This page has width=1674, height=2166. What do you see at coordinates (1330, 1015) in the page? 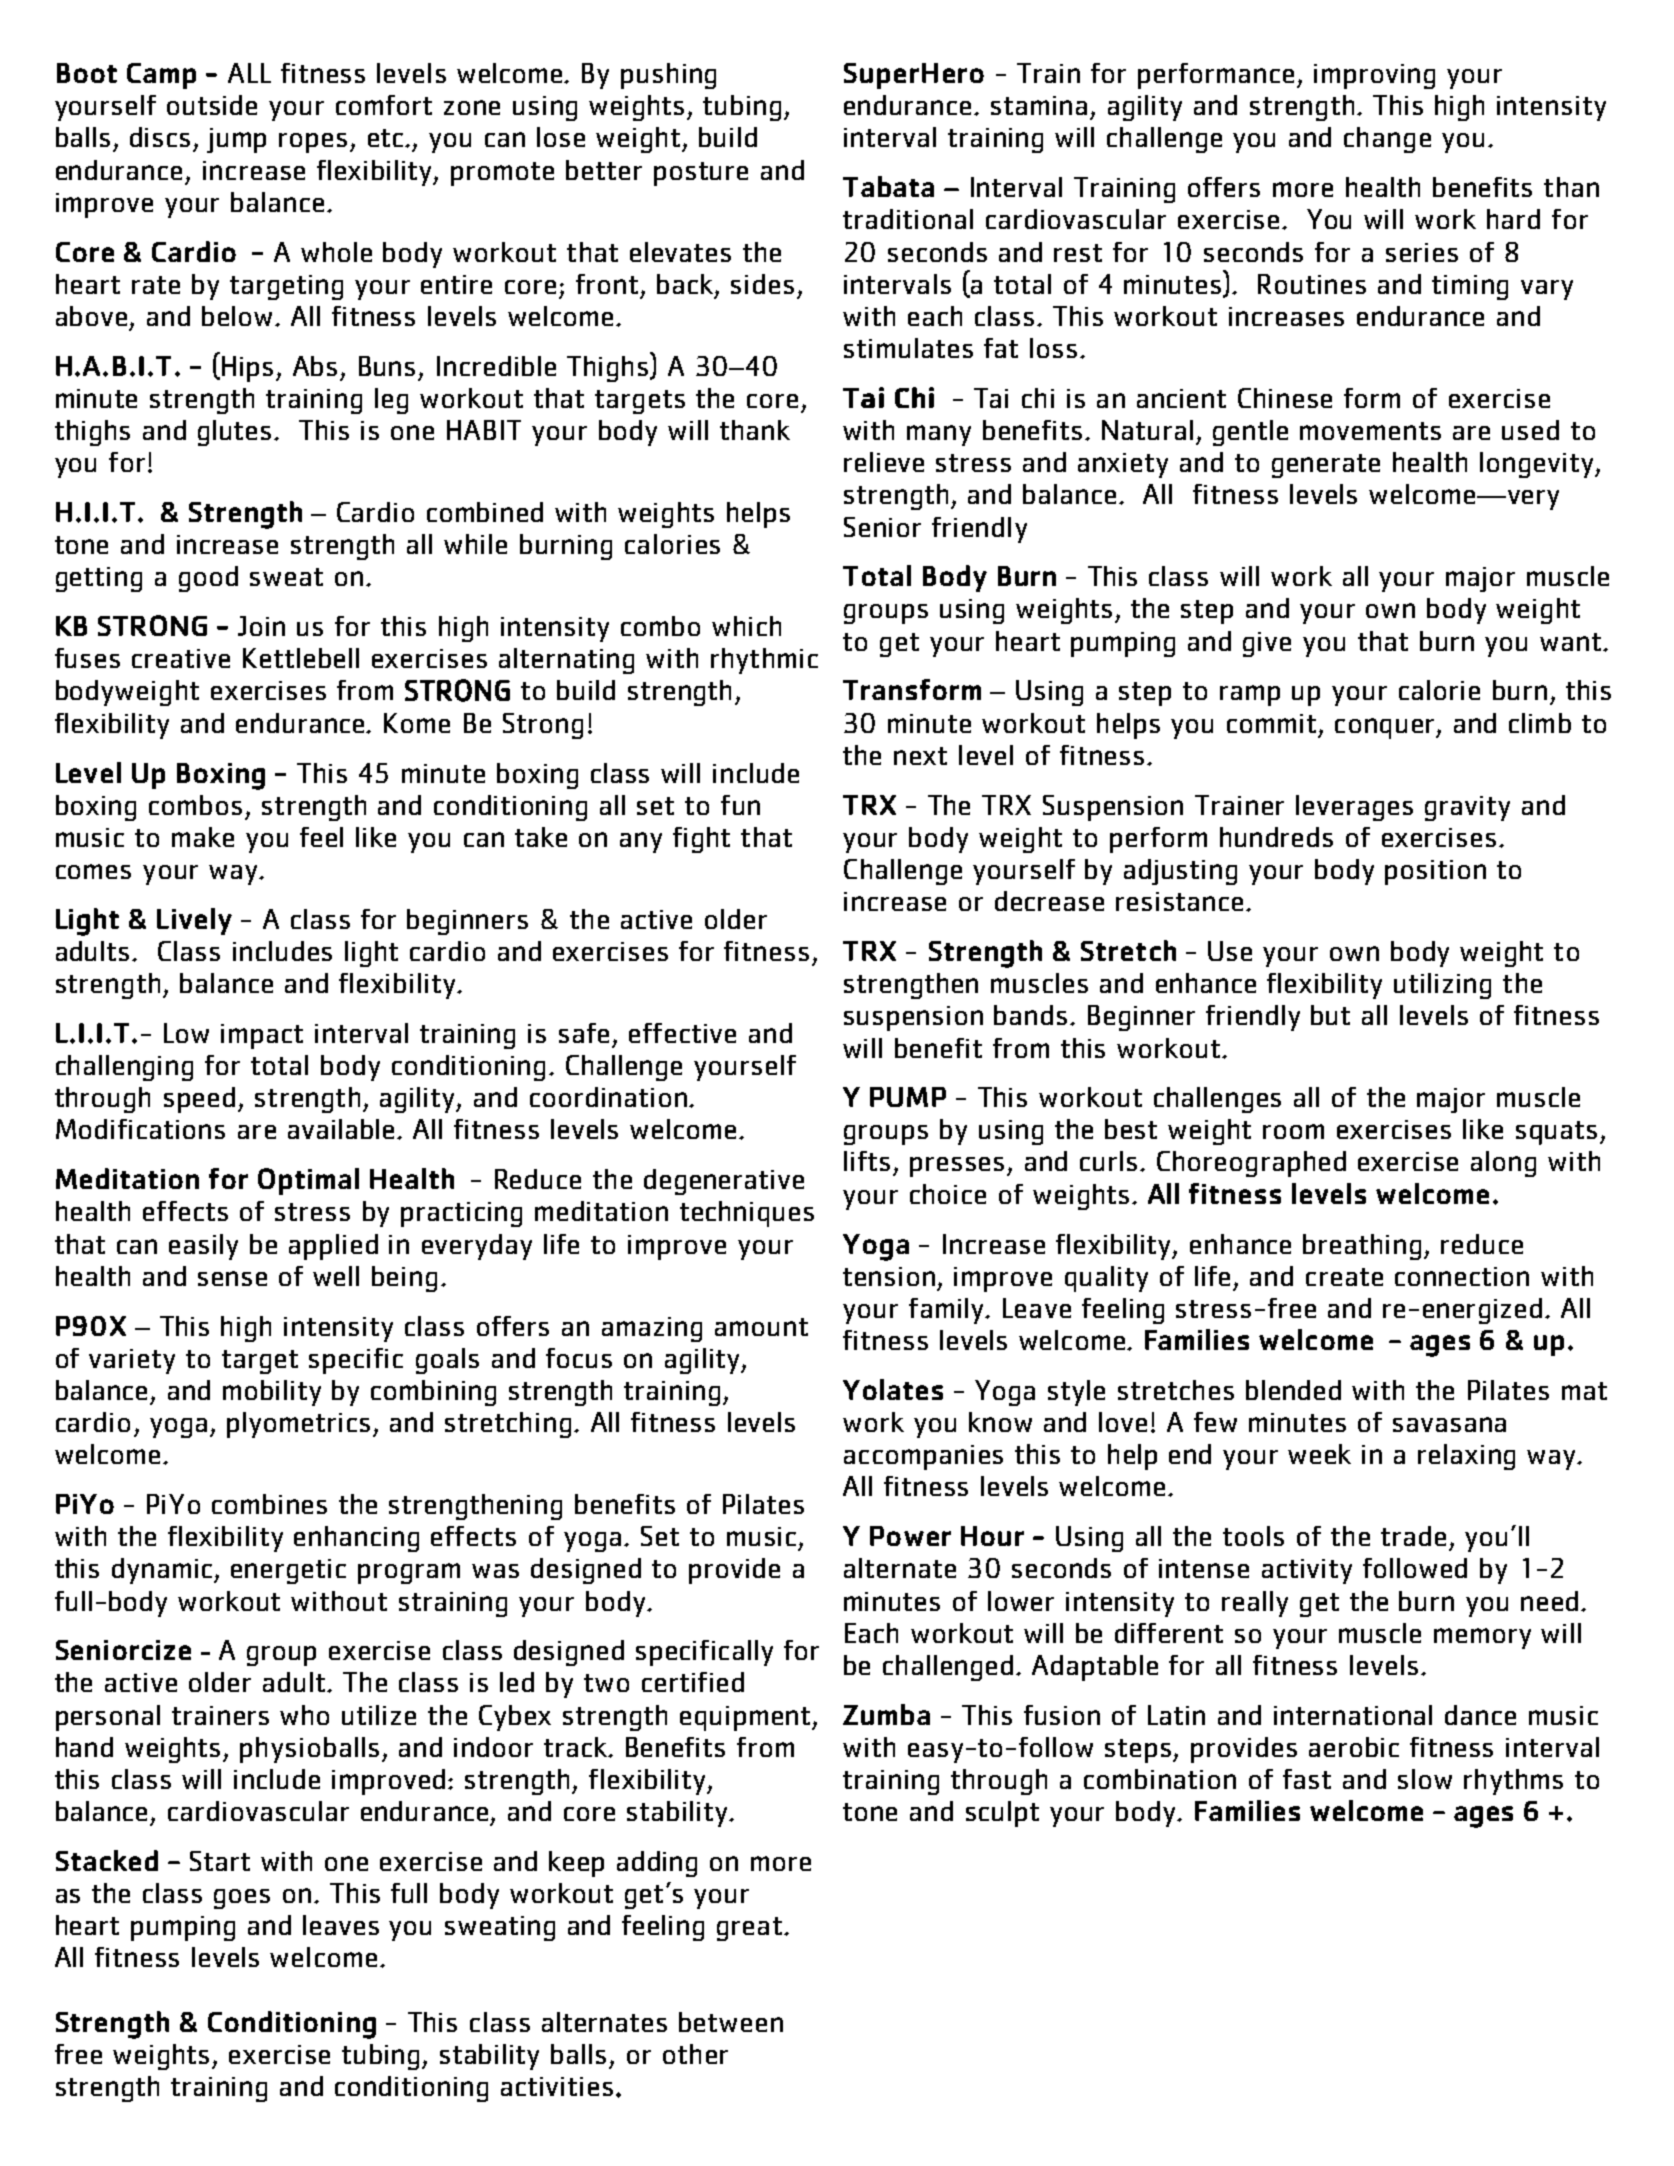
I see `but` at bounding box center [1330, 1015].
